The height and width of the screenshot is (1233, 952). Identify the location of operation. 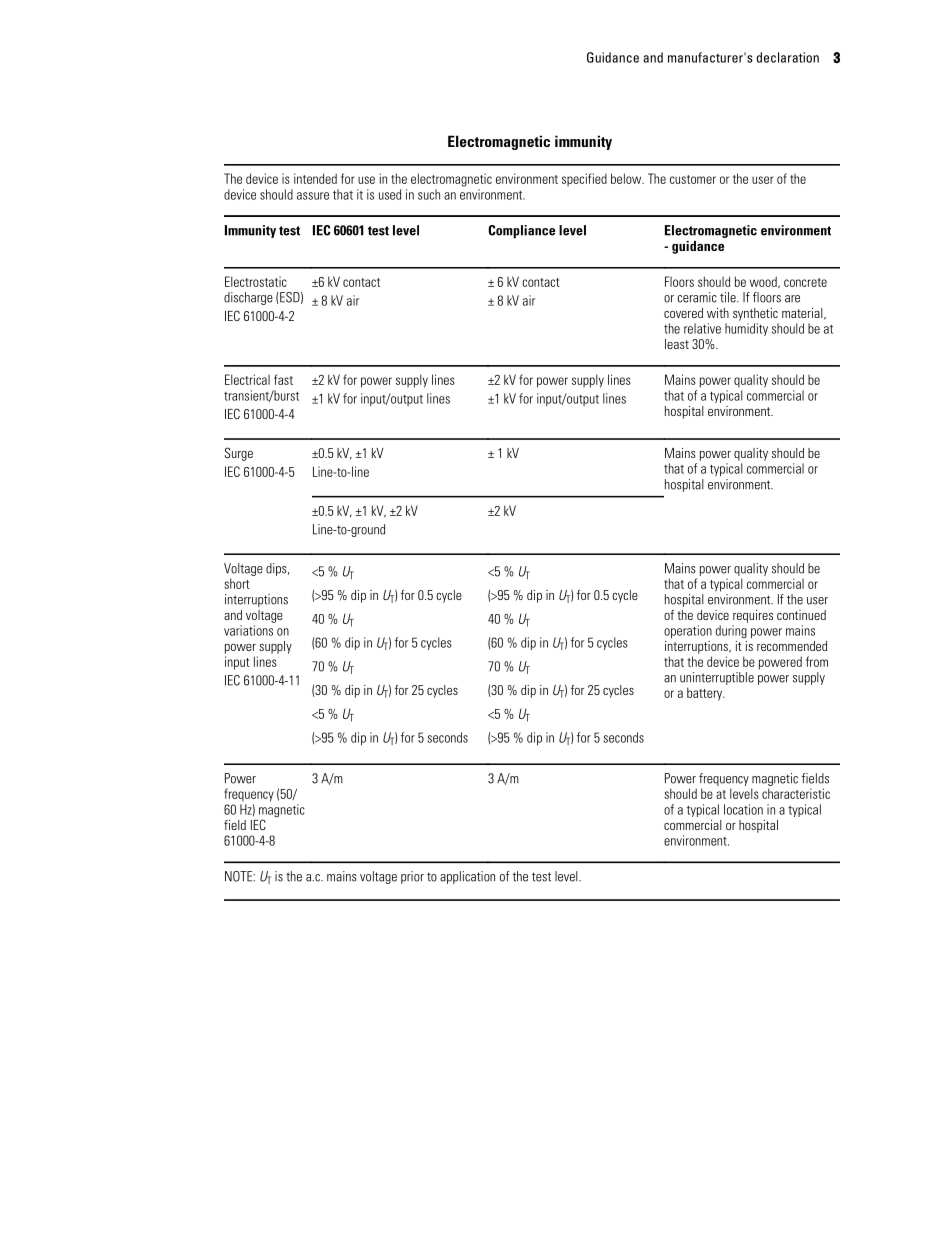
(688, 631).
